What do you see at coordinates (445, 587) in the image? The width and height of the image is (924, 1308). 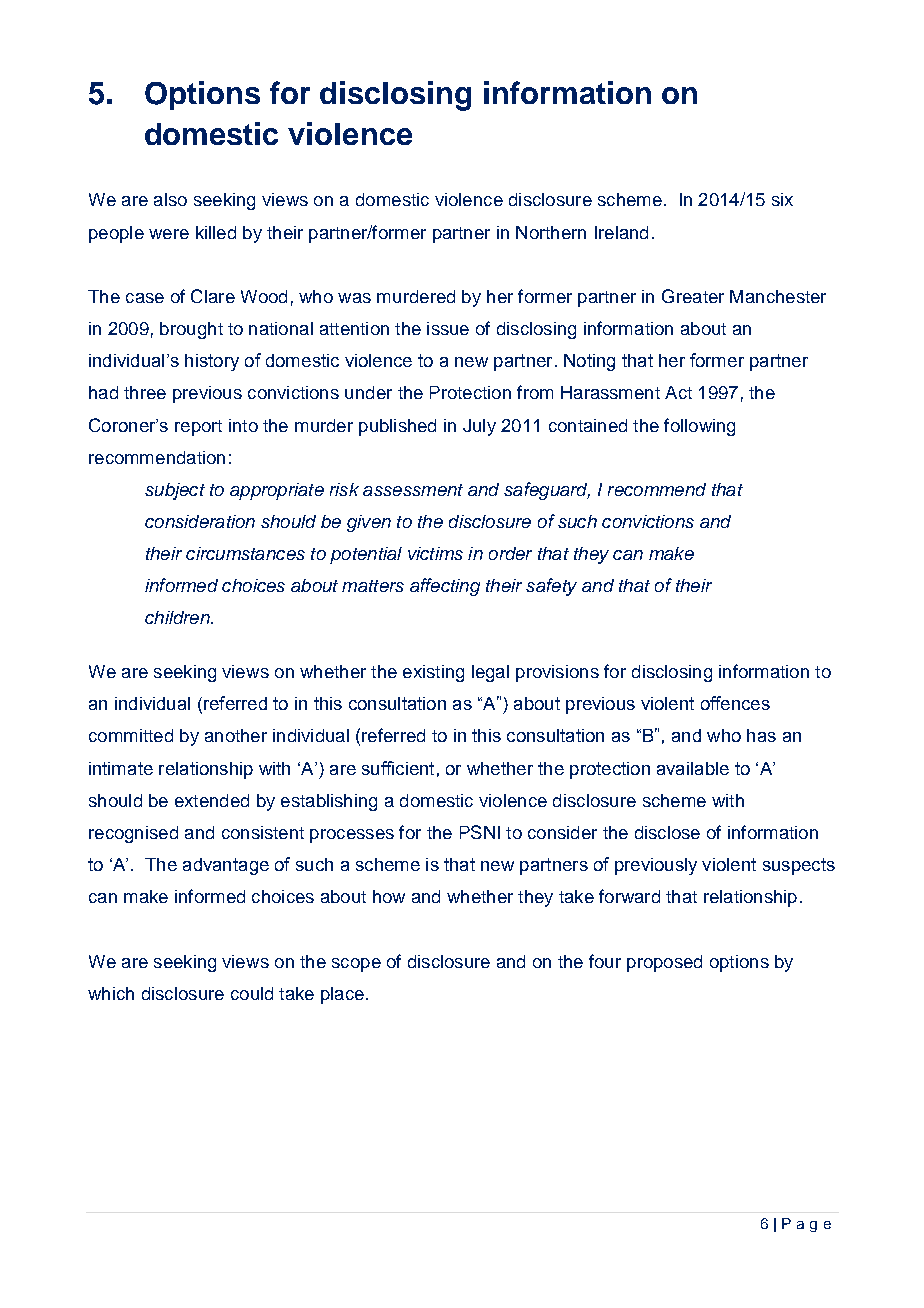 I see `affecting` at bounding box center [445, 587].
